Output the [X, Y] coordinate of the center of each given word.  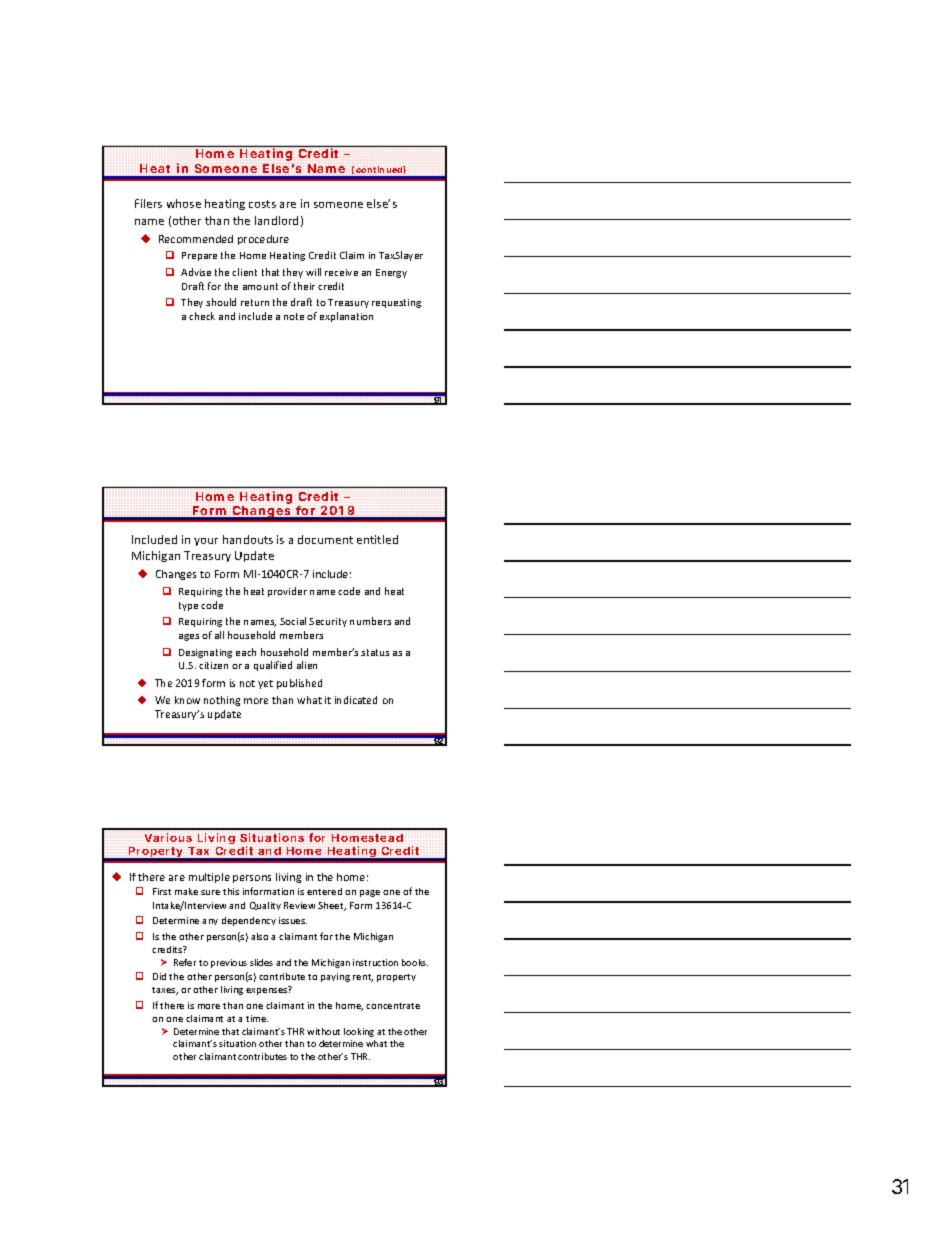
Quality [265, 906]
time [257, 1018]
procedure [263, 240]
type [188, 606]
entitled [377, 539]
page [370, 893]
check [202, 316]
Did [159, 976]
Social [293, 621]
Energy [391, 273]
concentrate [393, 1006]
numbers [370, 621]
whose [184, 203]
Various [168, 837]
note [294, 316]
